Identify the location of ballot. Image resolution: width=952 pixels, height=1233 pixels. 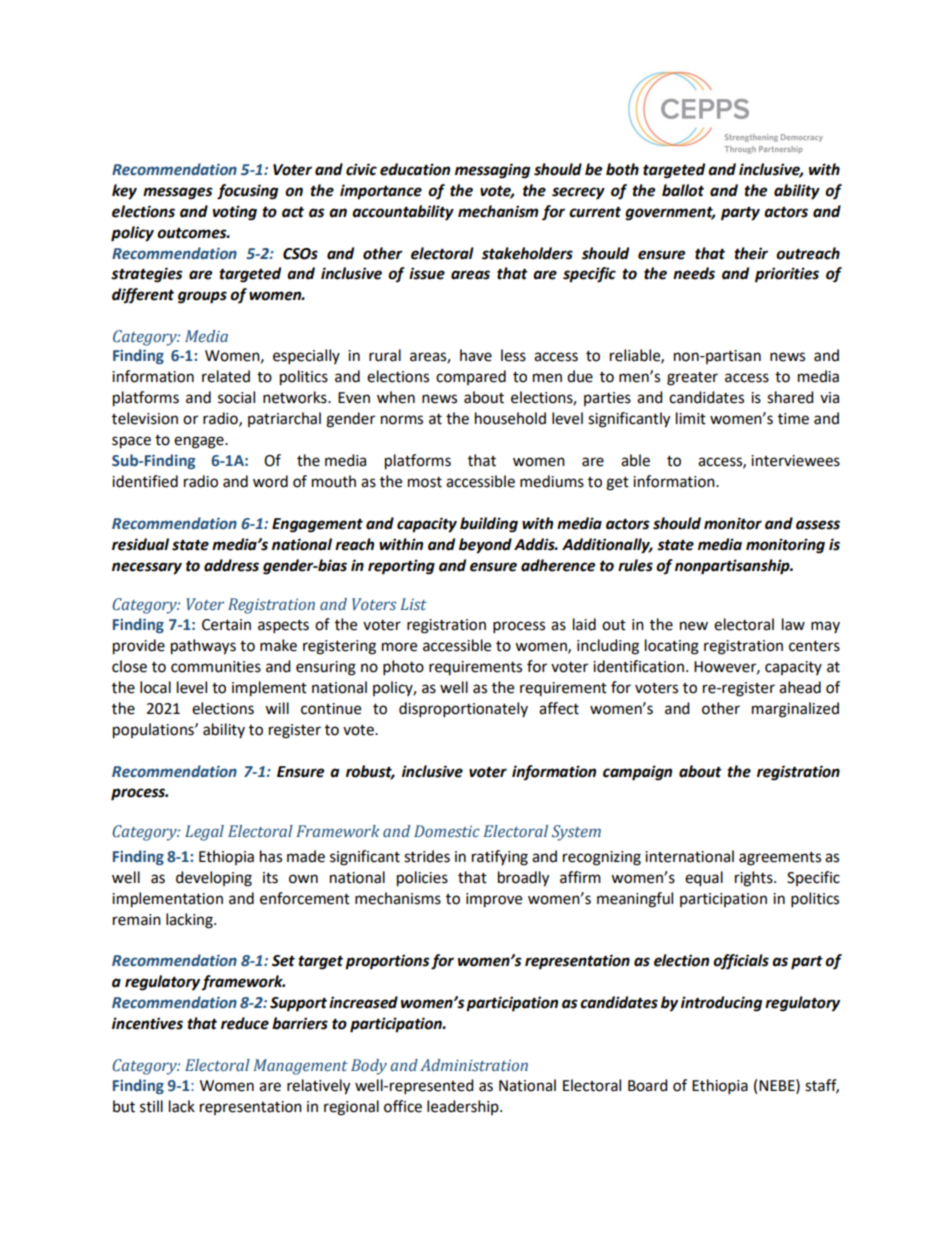
(683, 190).
